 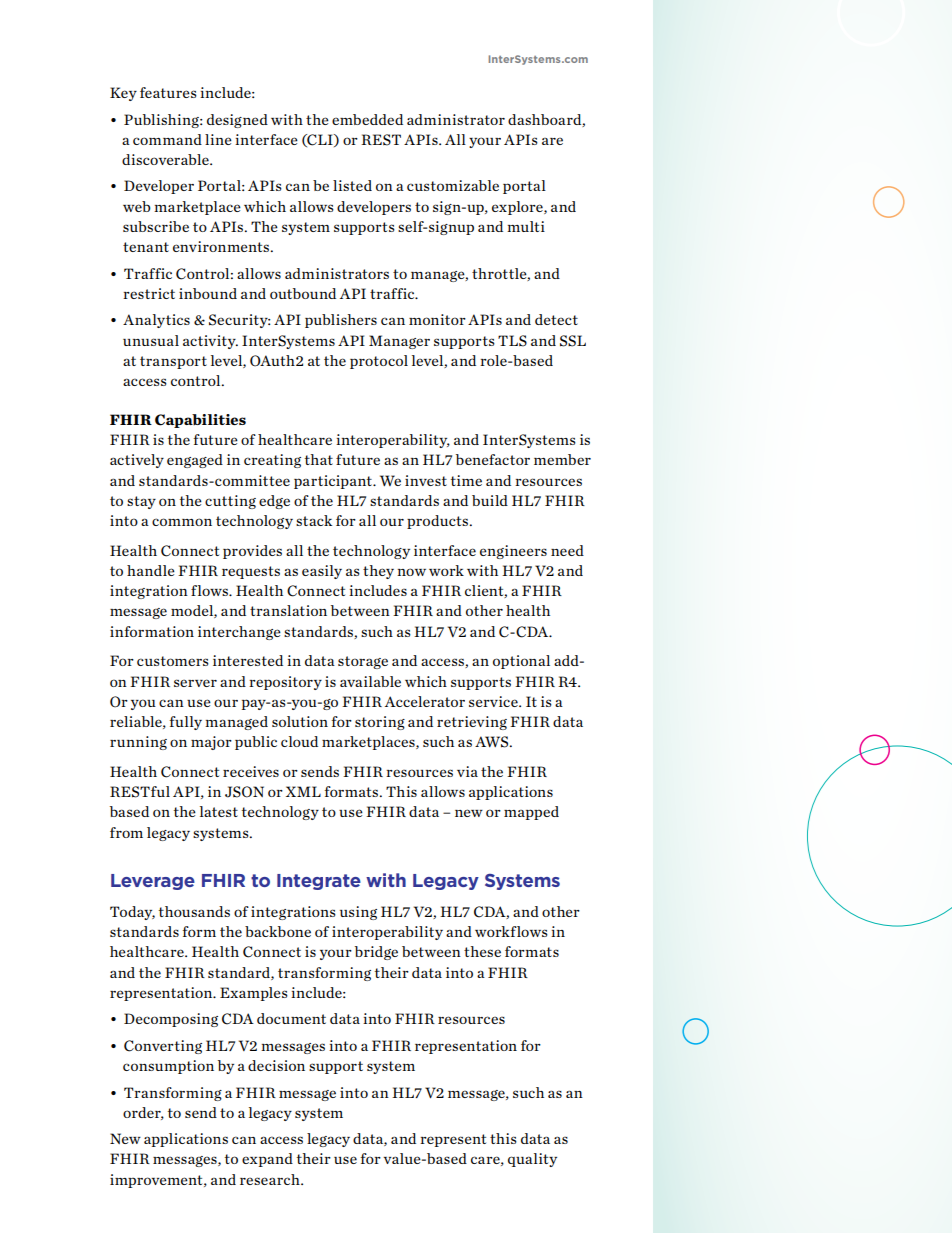 I want to click on command, so click(x=167, y=139).
